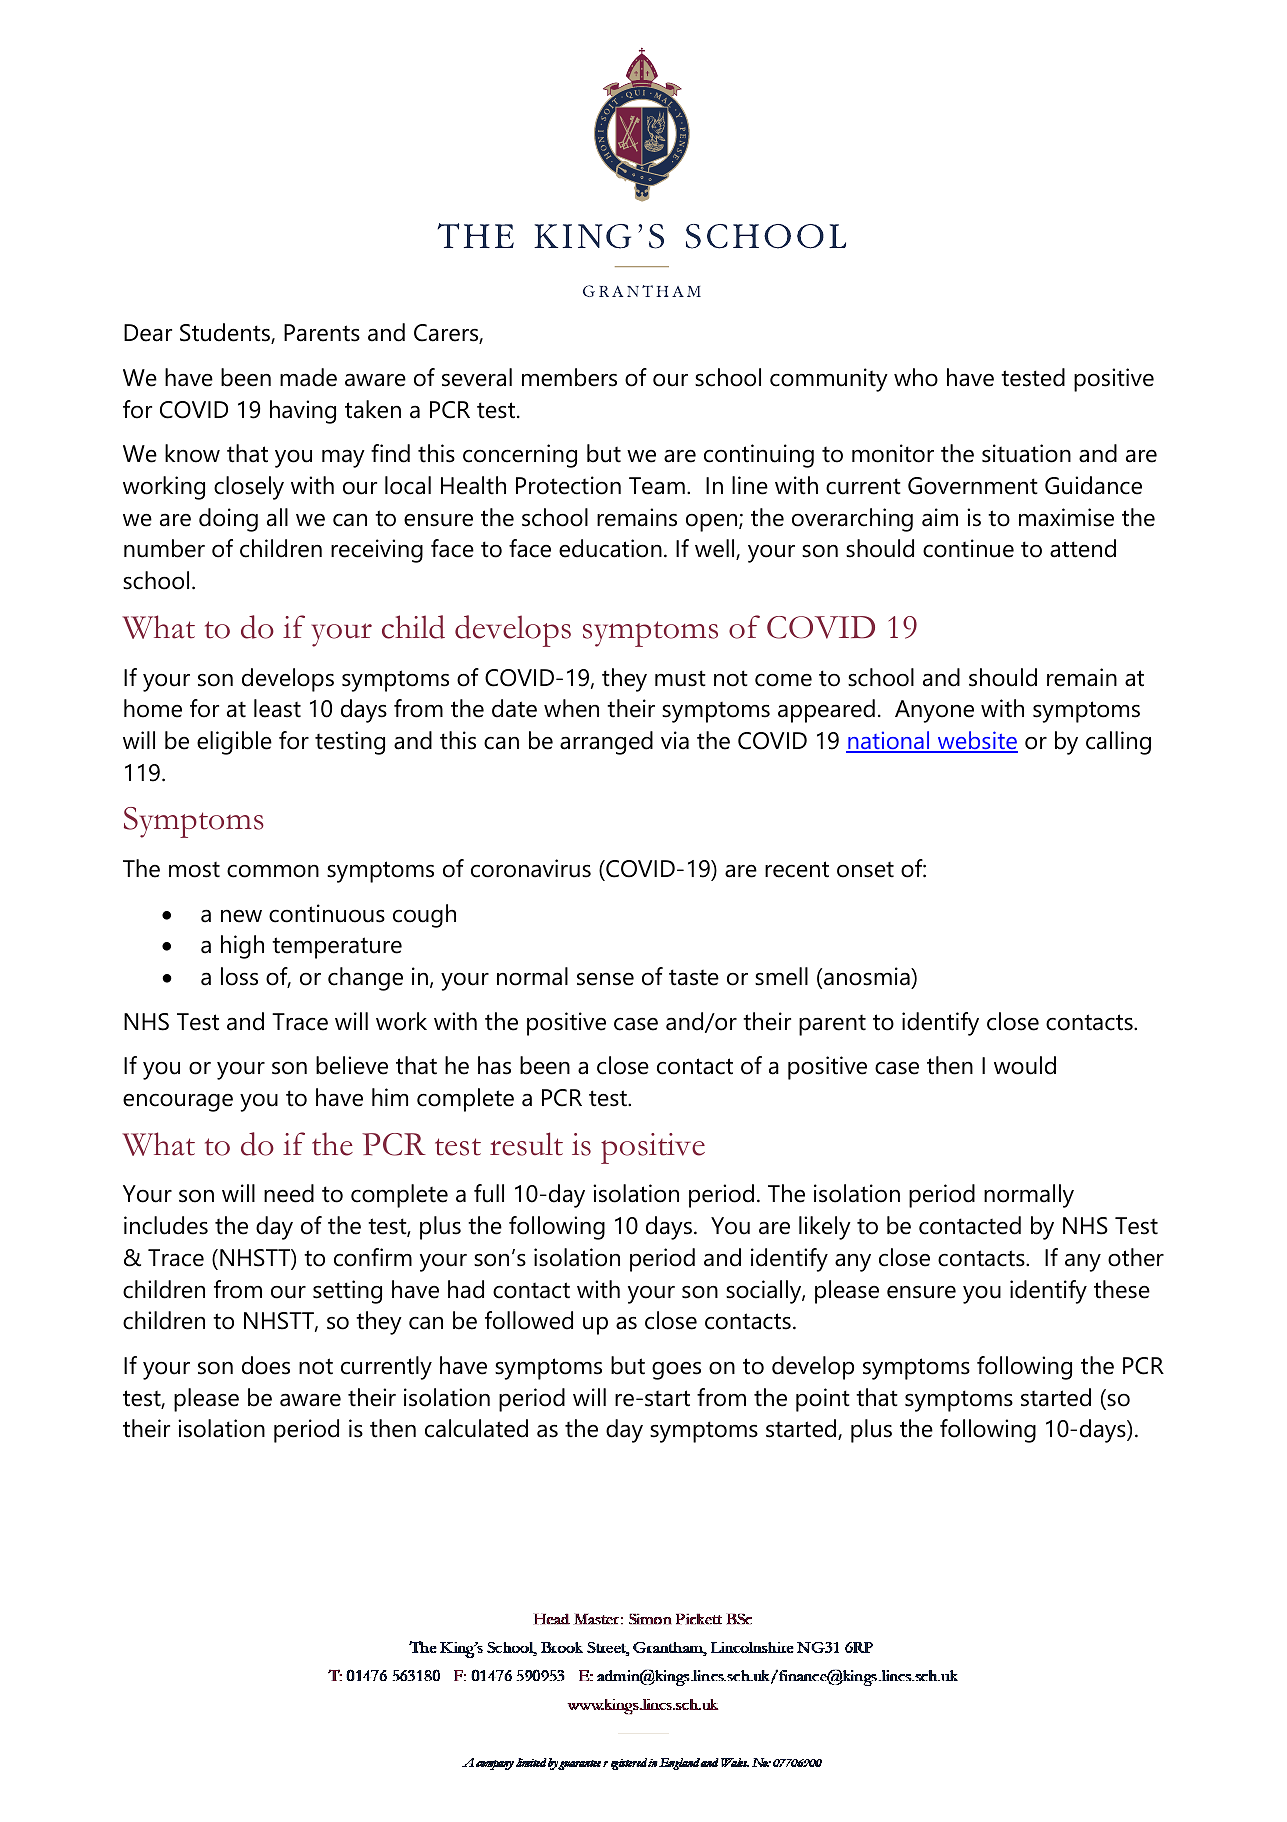 The image size is (1287, 1822). Describe the element at coordinates (605, 979) in the screenshot. I see `sense` at that location.
